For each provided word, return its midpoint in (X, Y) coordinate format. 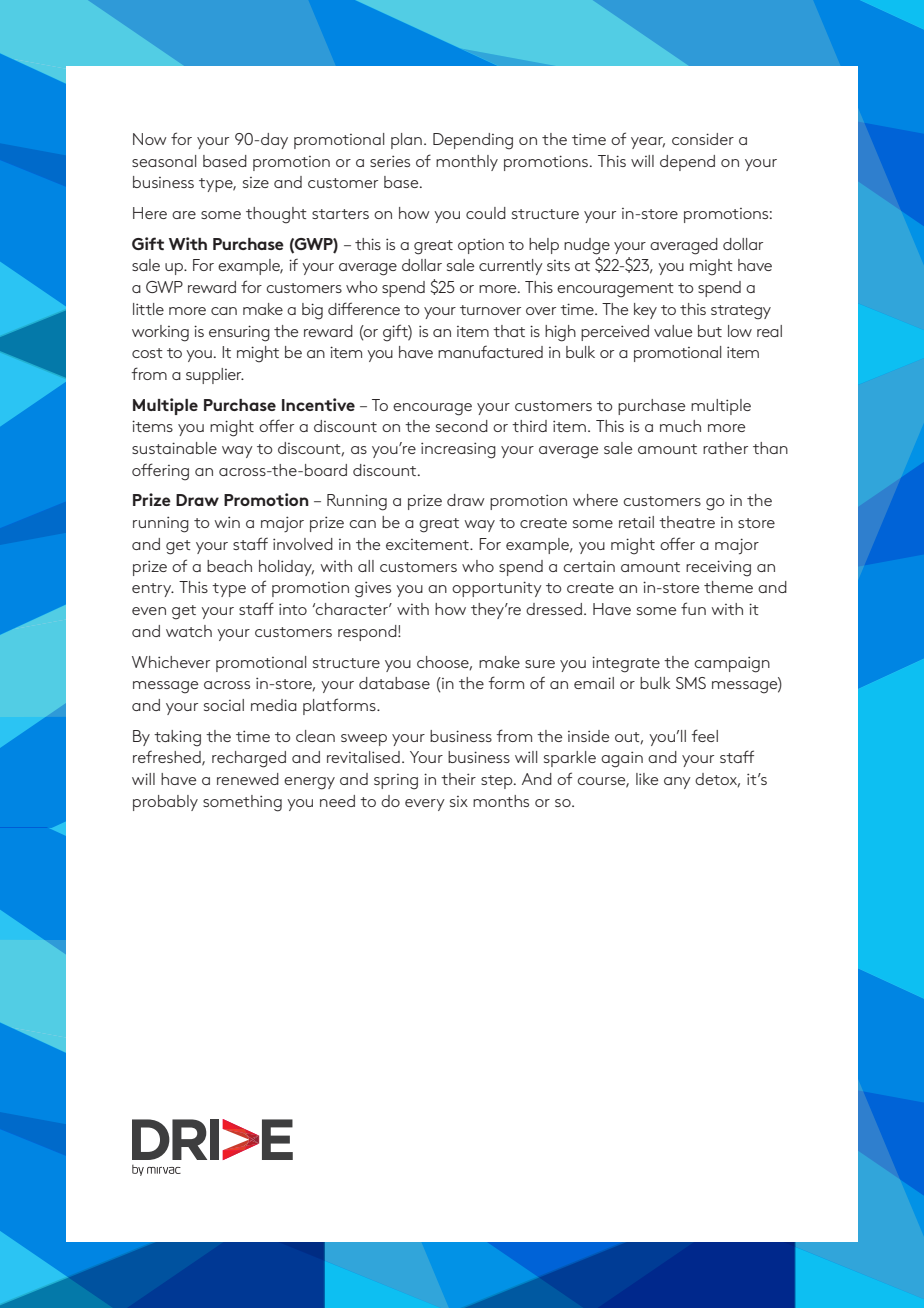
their (458, 779)
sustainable (174, 448)
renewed (248, 779)
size (256, 182)
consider (703, 139)
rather (725, 448)
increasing (458, 450)
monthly (467, 163)
